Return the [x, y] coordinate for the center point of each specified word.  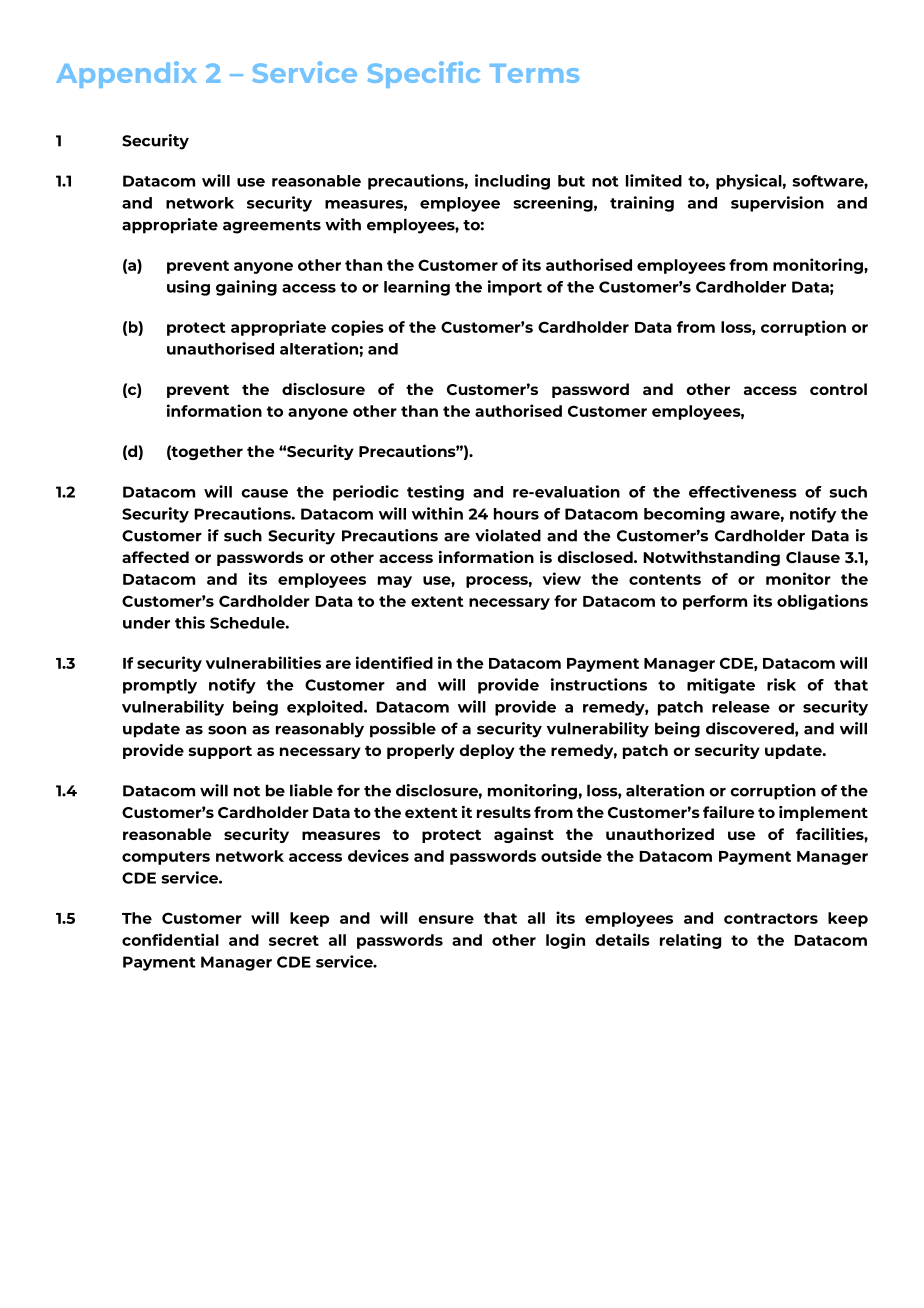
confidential [170, 939]
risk [781, 684]
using [188, 288]
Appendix [126, 74]
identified [394, 662]
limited [654, 180]
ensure [446, 919]
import [515, 288]
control [838, 389]
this [190, 622]
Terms [534, 73]
